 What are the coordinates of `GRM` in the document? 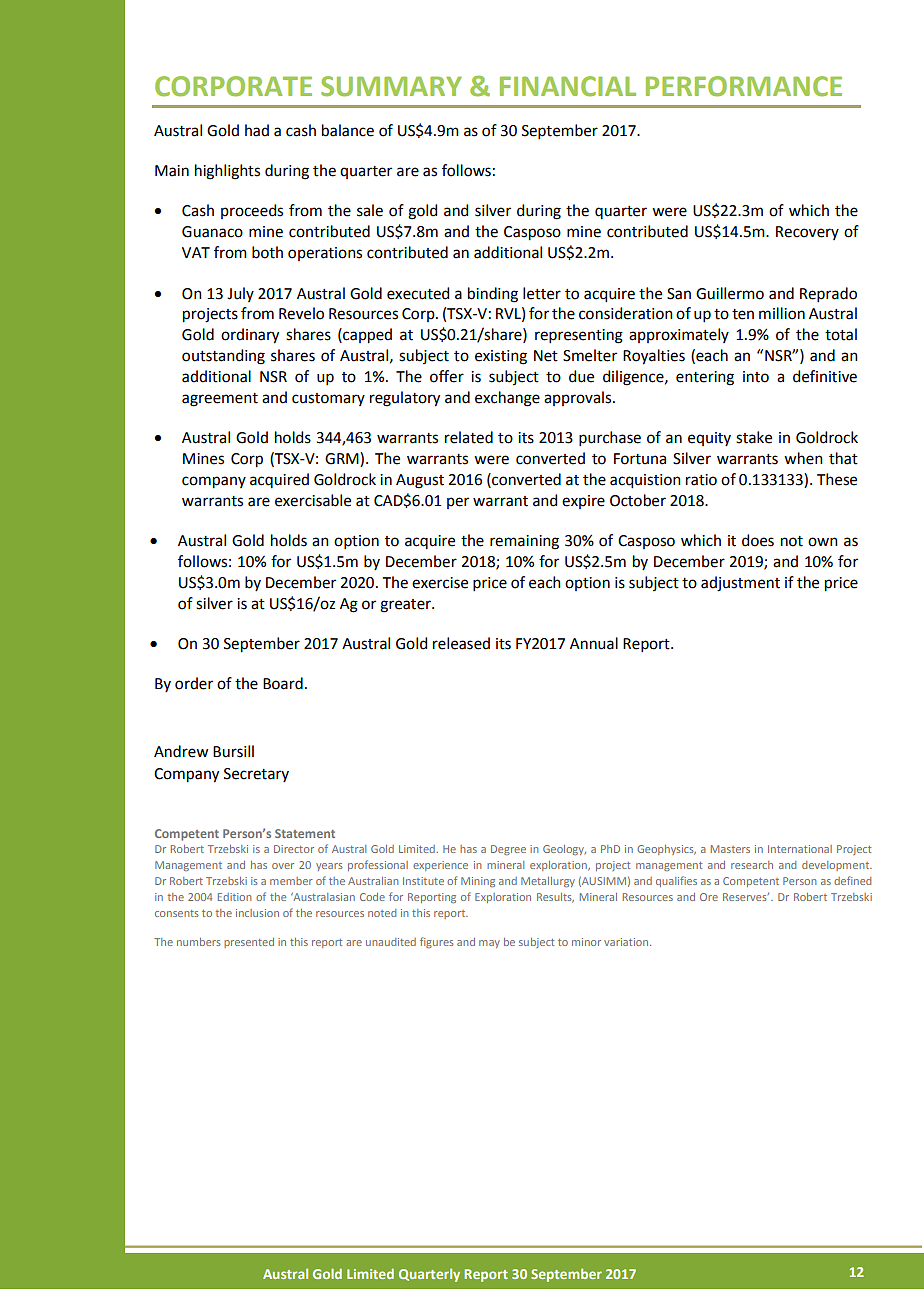 It's located at (343, 459).
